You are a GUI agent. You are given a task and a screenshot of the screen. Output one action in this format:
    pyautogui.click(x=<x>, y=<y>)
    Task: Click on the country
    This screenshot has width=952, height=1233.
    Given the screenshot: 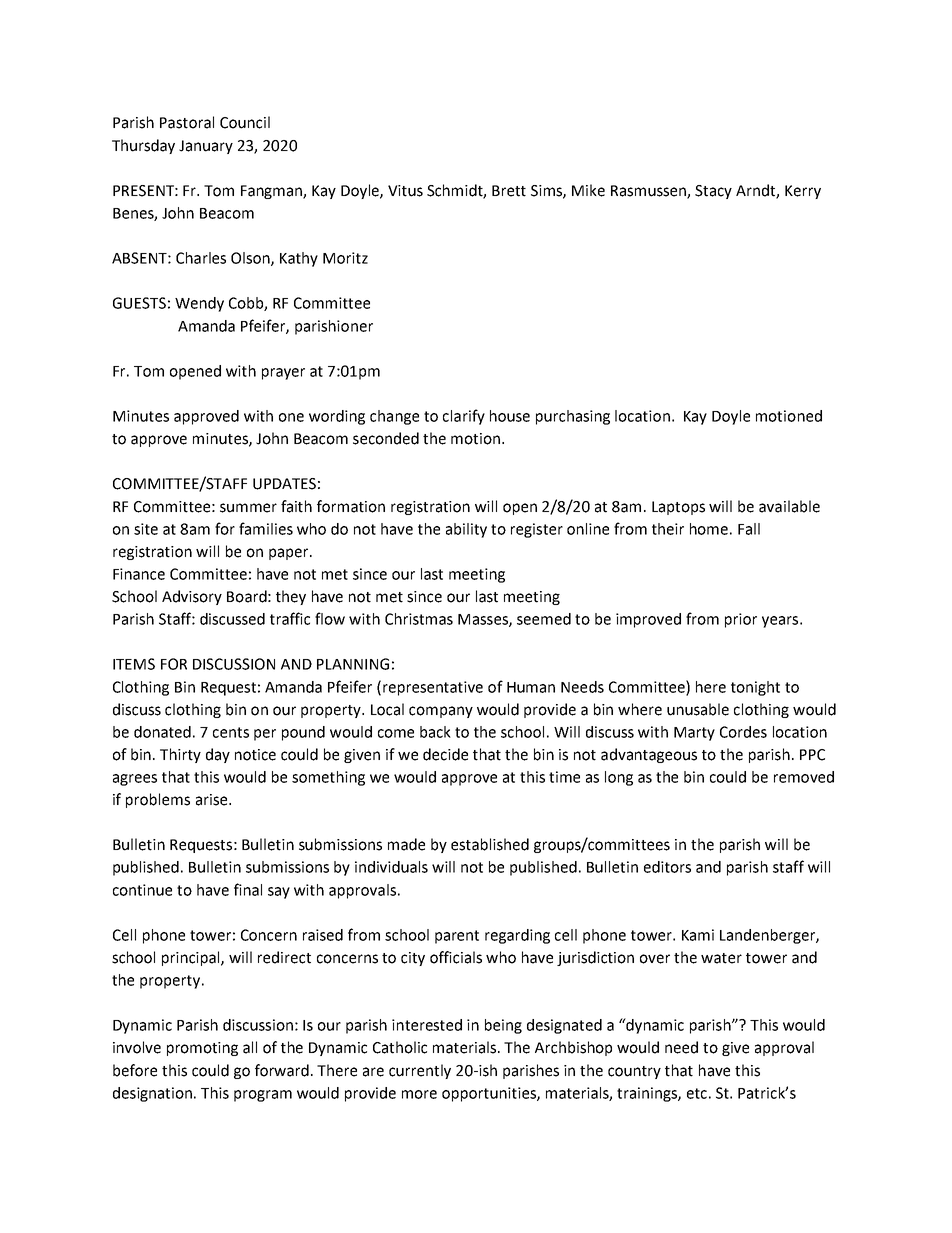 What is the action you would take?
    pyautogui.click(x=634, y=1072)
